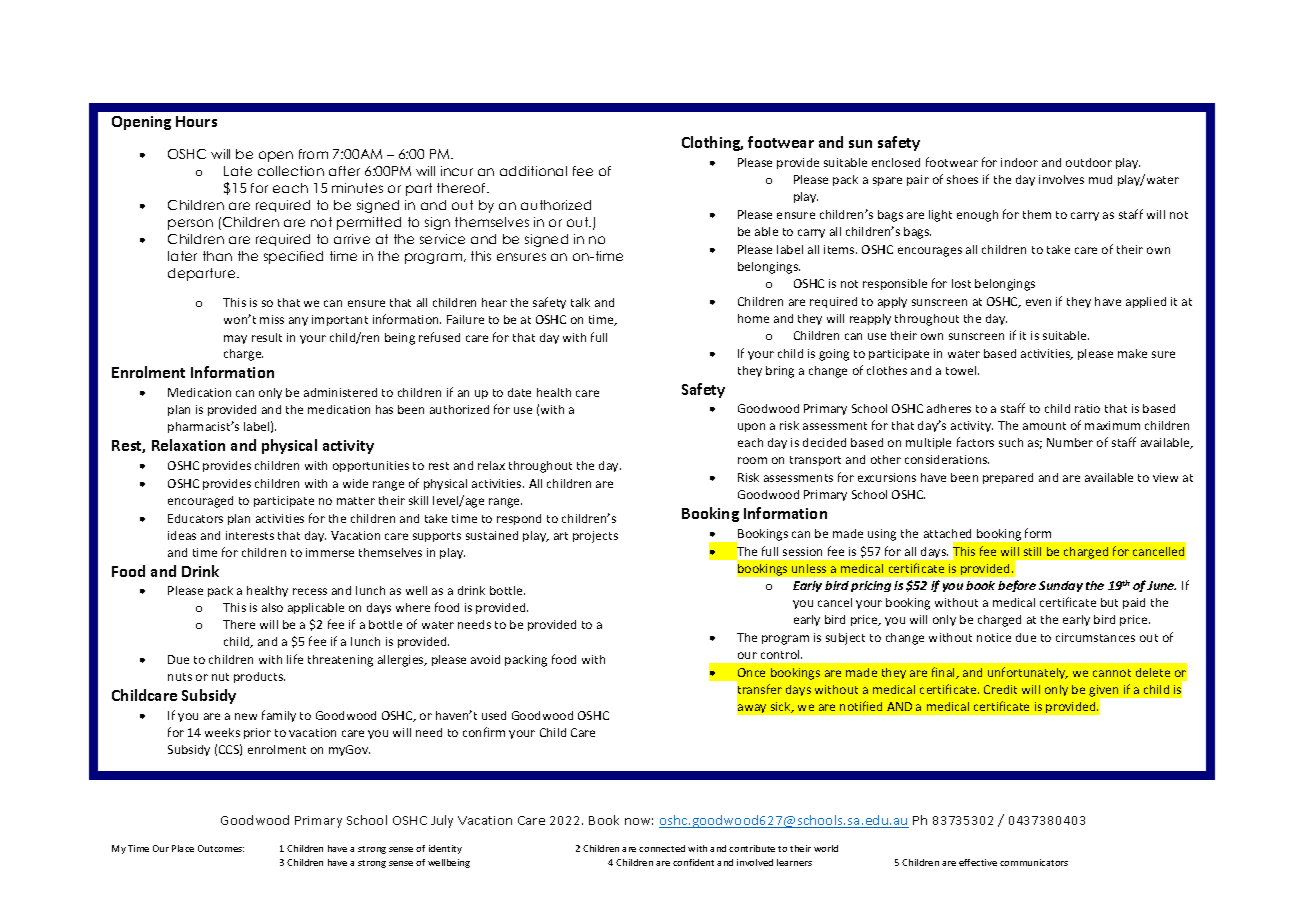 The image size is (1308, 924). Describe the element at coordinates (340, 392) in the screenshot. I see `administered` at that location.
